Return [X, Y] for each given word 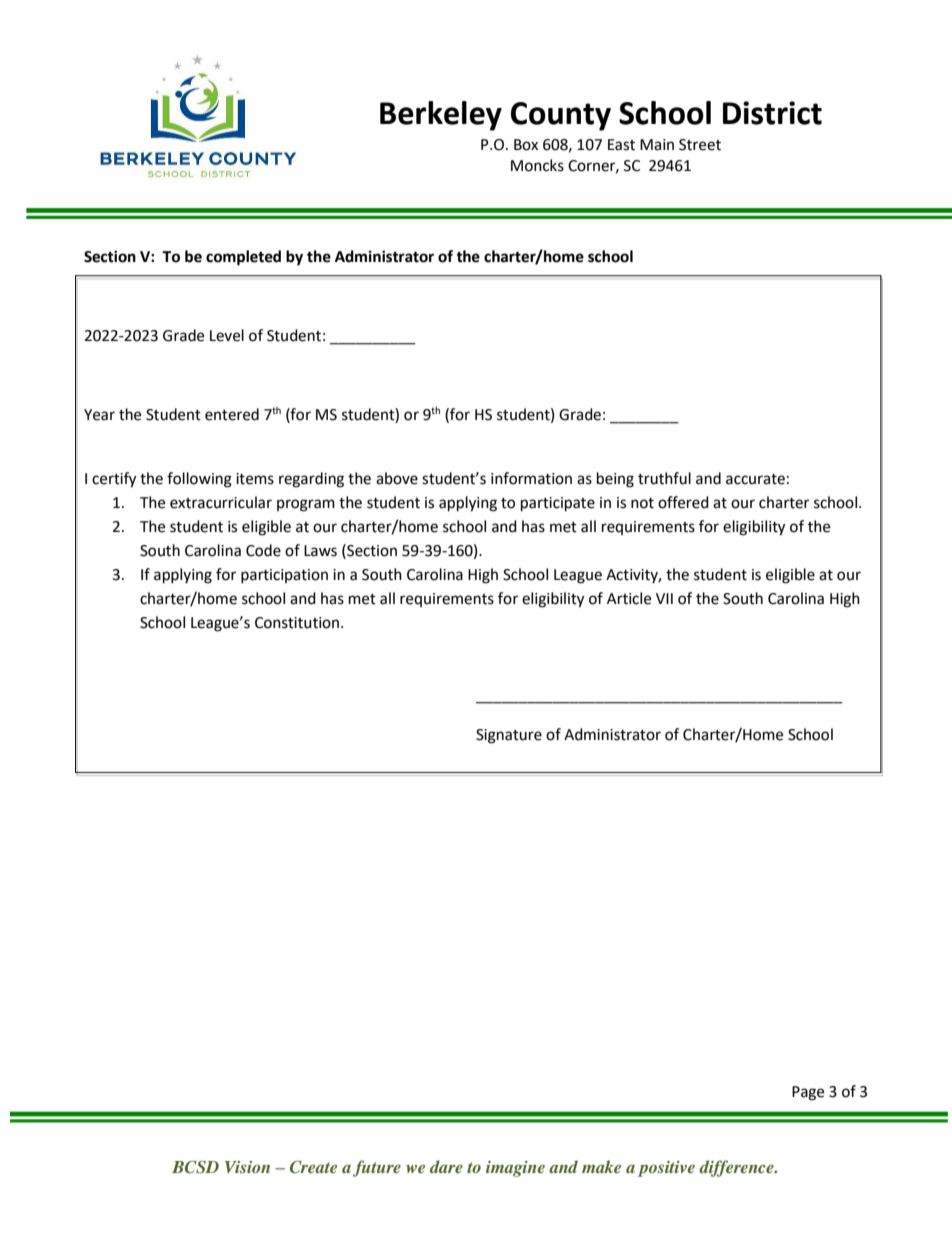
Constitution [298, 623]
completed [243, 258]
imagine [515, 1169]
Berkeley [441, 116]
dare [446, 1166]
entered [232, 414]
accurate [755, 479]
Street [700, 145]
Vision [247, 1167]
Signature [509, 736]
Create [313, 1167]
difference [737, 1168]
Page [808, 1093]
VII [664, 598]
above [397, 478]
